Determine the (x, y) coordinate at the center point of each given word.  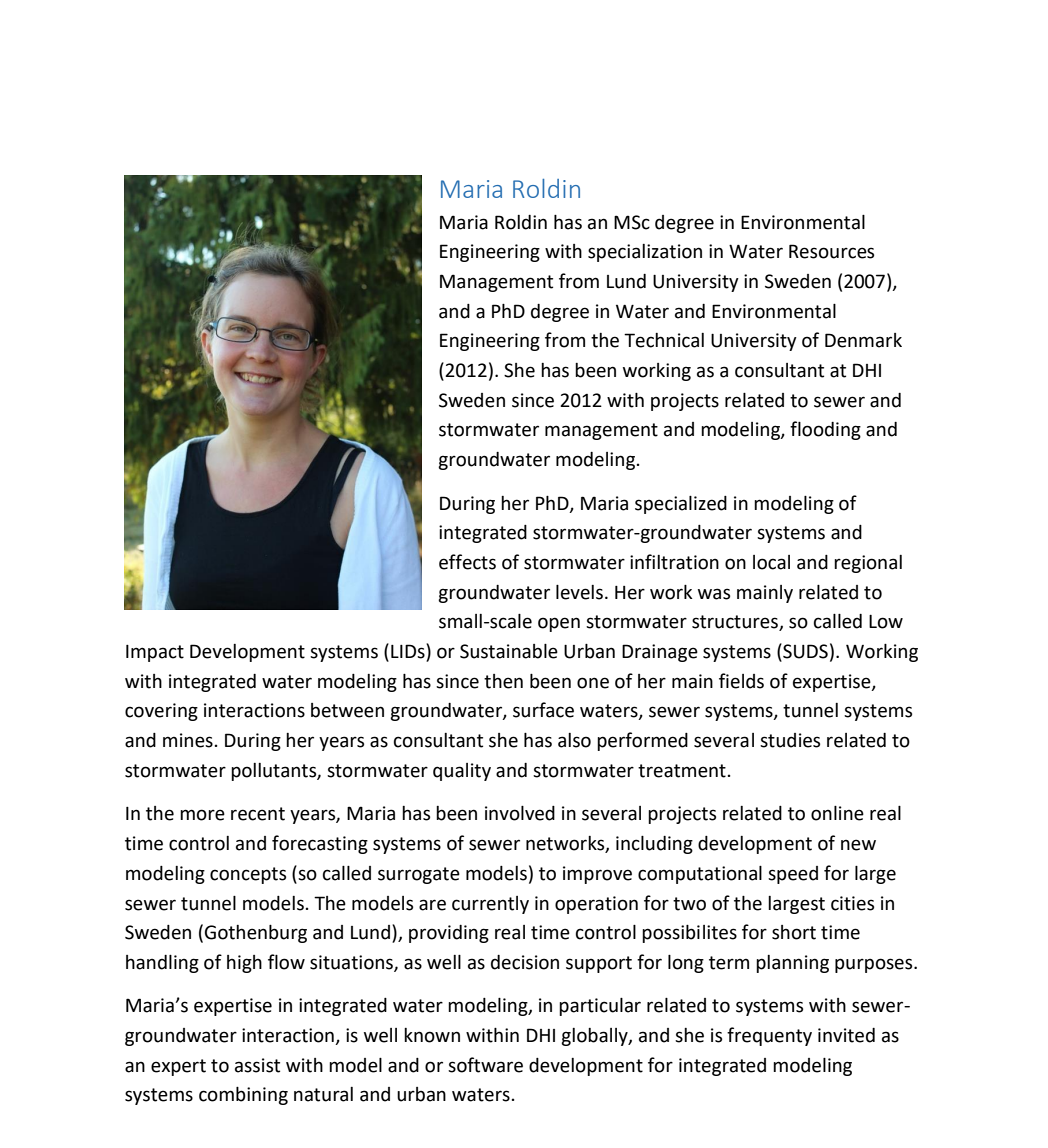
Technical (664, 340)
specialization (645, 253)
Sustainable (509, 651)
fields (741, 681)
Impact (155, 653)
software (485, 1065)
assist (257, 1065)
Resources (831, 251)
